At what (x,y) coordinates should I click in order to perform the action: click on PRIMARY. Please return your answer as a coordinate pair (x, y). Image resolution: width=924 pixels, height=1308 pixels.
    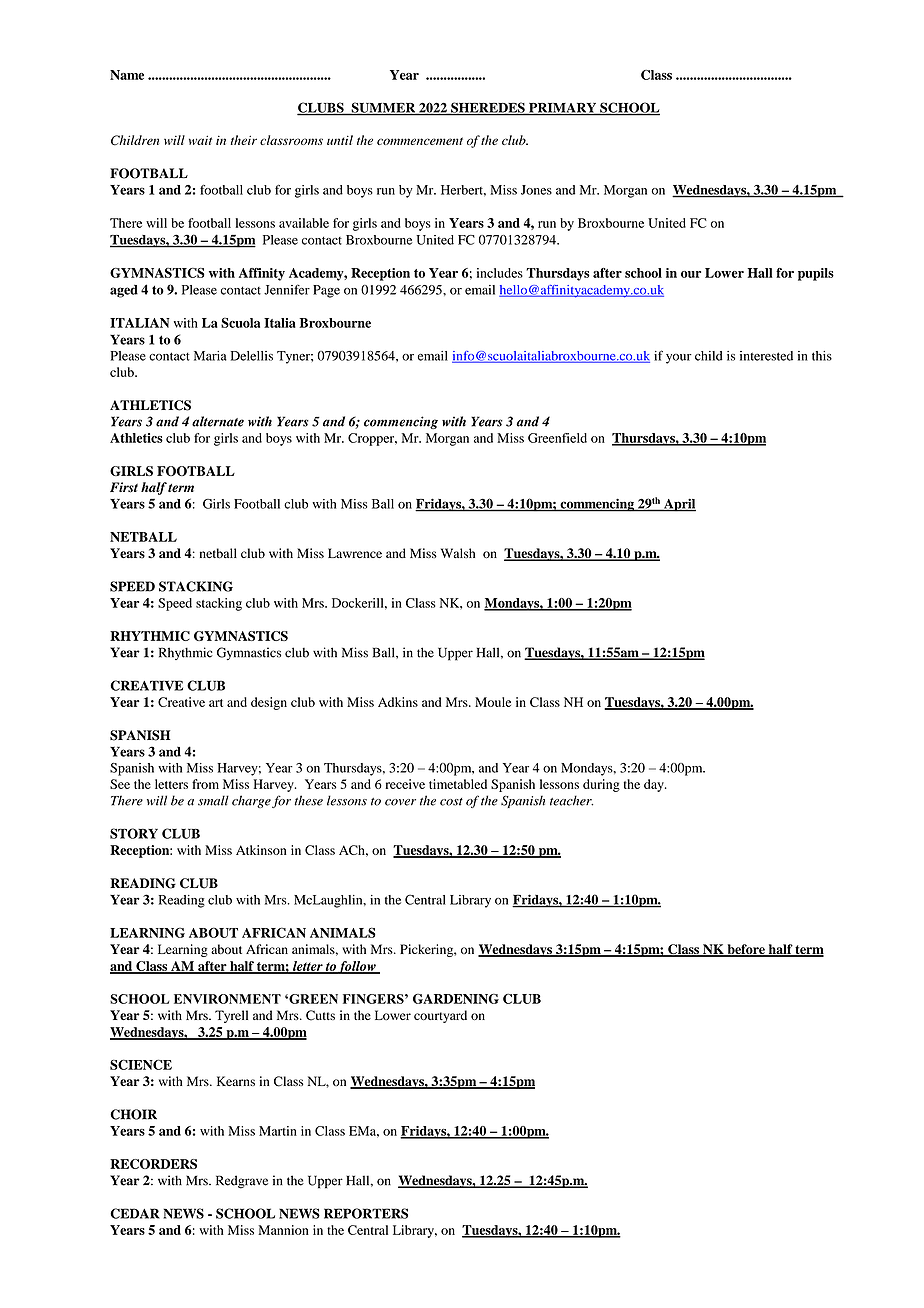
    Looking at the image, I should click on (563, 109).
